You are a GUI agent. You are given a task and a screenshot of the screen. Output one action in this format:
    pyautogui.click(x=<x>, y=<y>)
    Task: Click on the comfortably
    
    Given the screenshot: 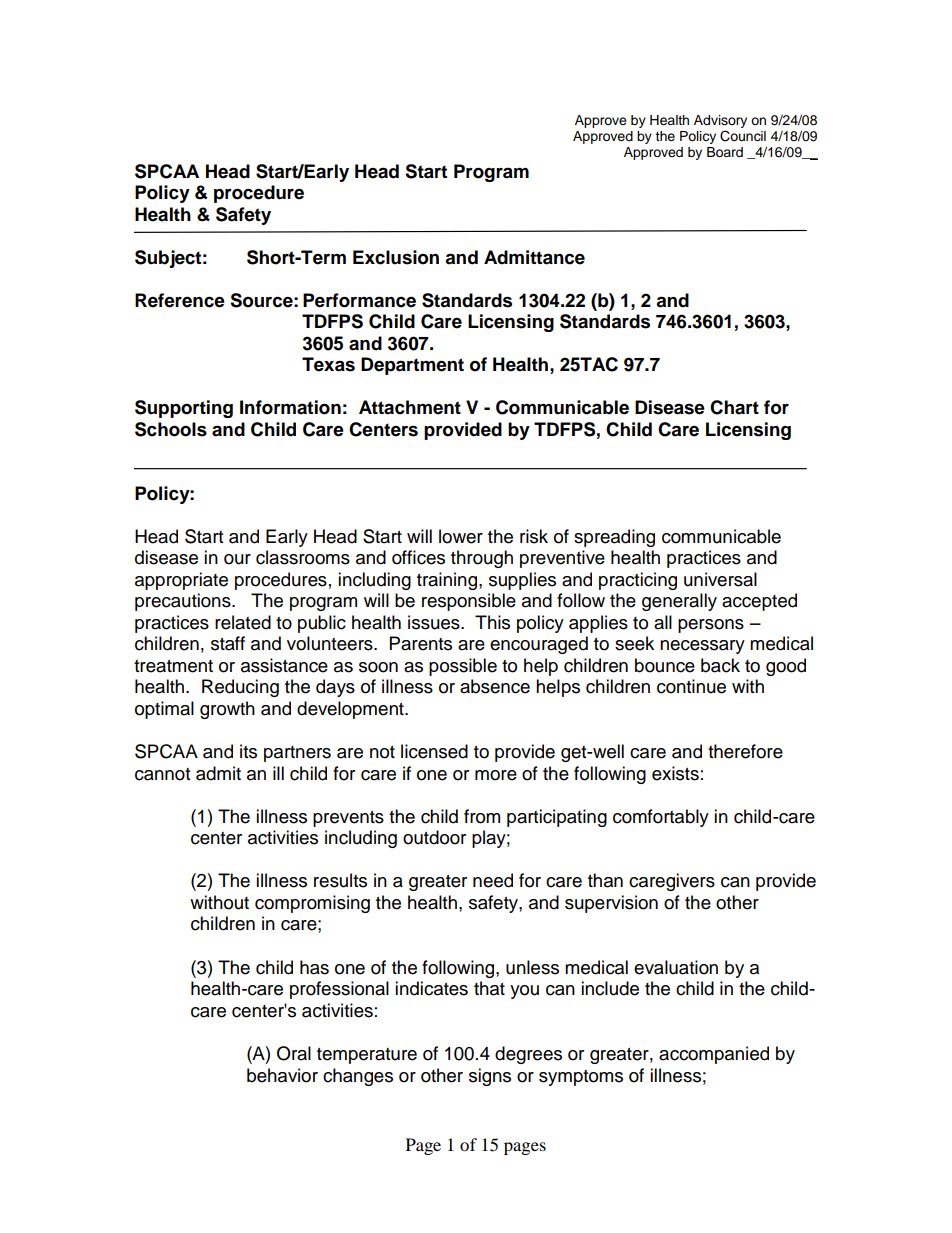 What is the action you would take?
    pyautogui.click(x=661, y=818)
